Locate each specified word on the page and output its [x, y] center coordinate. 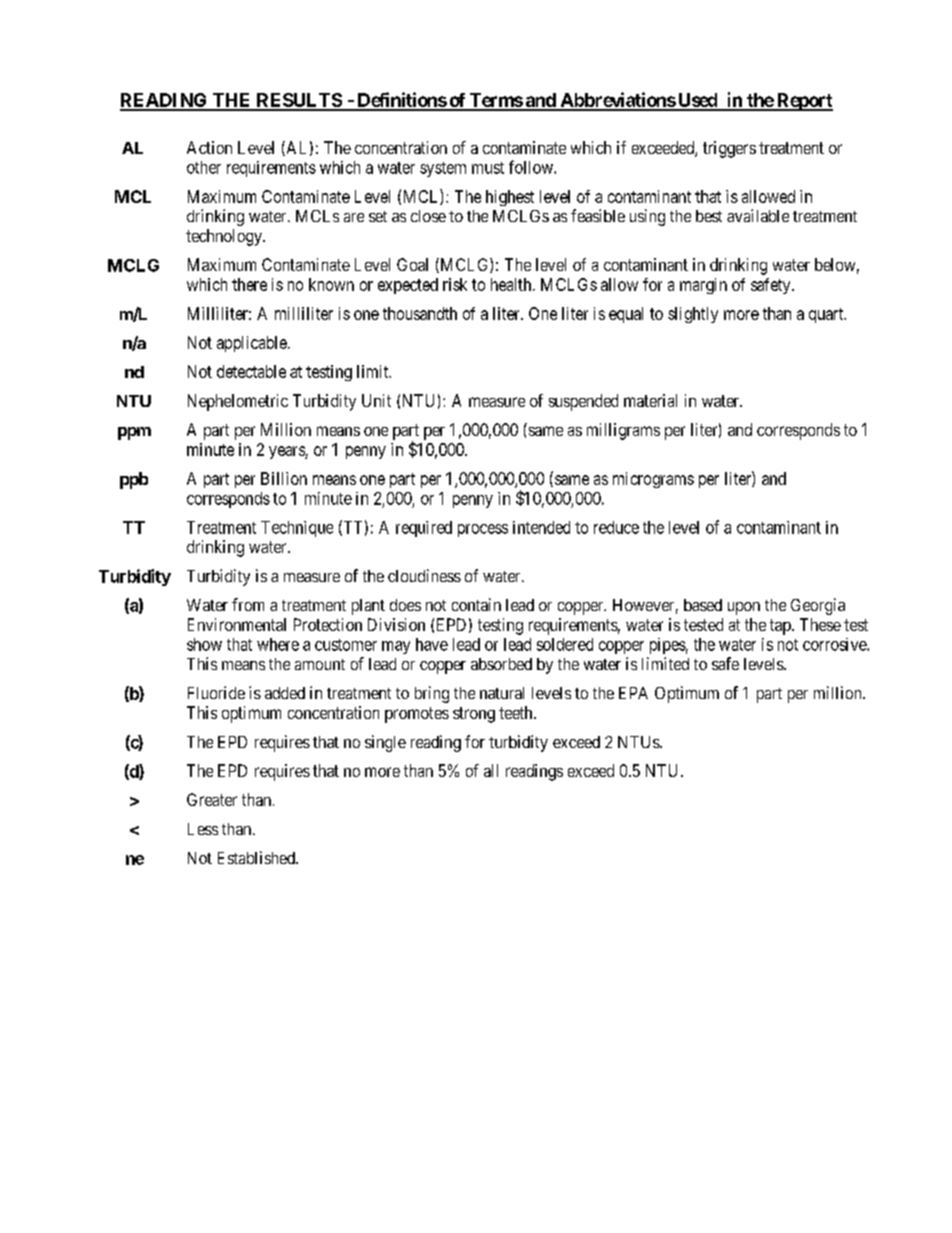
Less [203, 829]
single [385, 743]
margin [703, 286]
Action [209, 147]
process [483, 530]
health [512, 284]
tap [781, 627]
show [204, 644]
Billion [284, 478]
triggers [729, 149]
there [249, 284]
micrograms [653, 480]
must [488, 168]
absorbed [501, 664]
